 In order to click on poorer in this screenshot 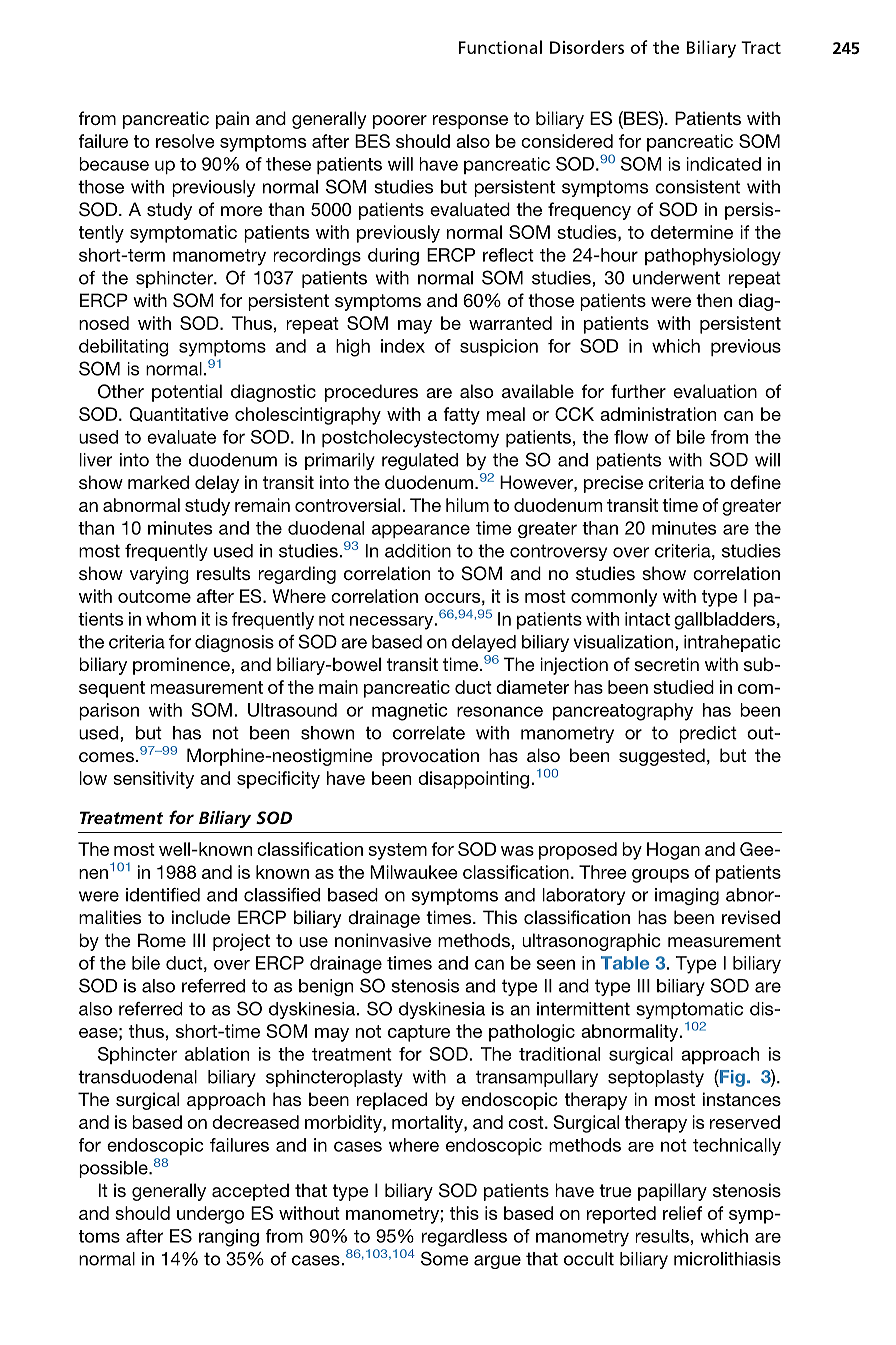, I will do `click(400, 122)`.
